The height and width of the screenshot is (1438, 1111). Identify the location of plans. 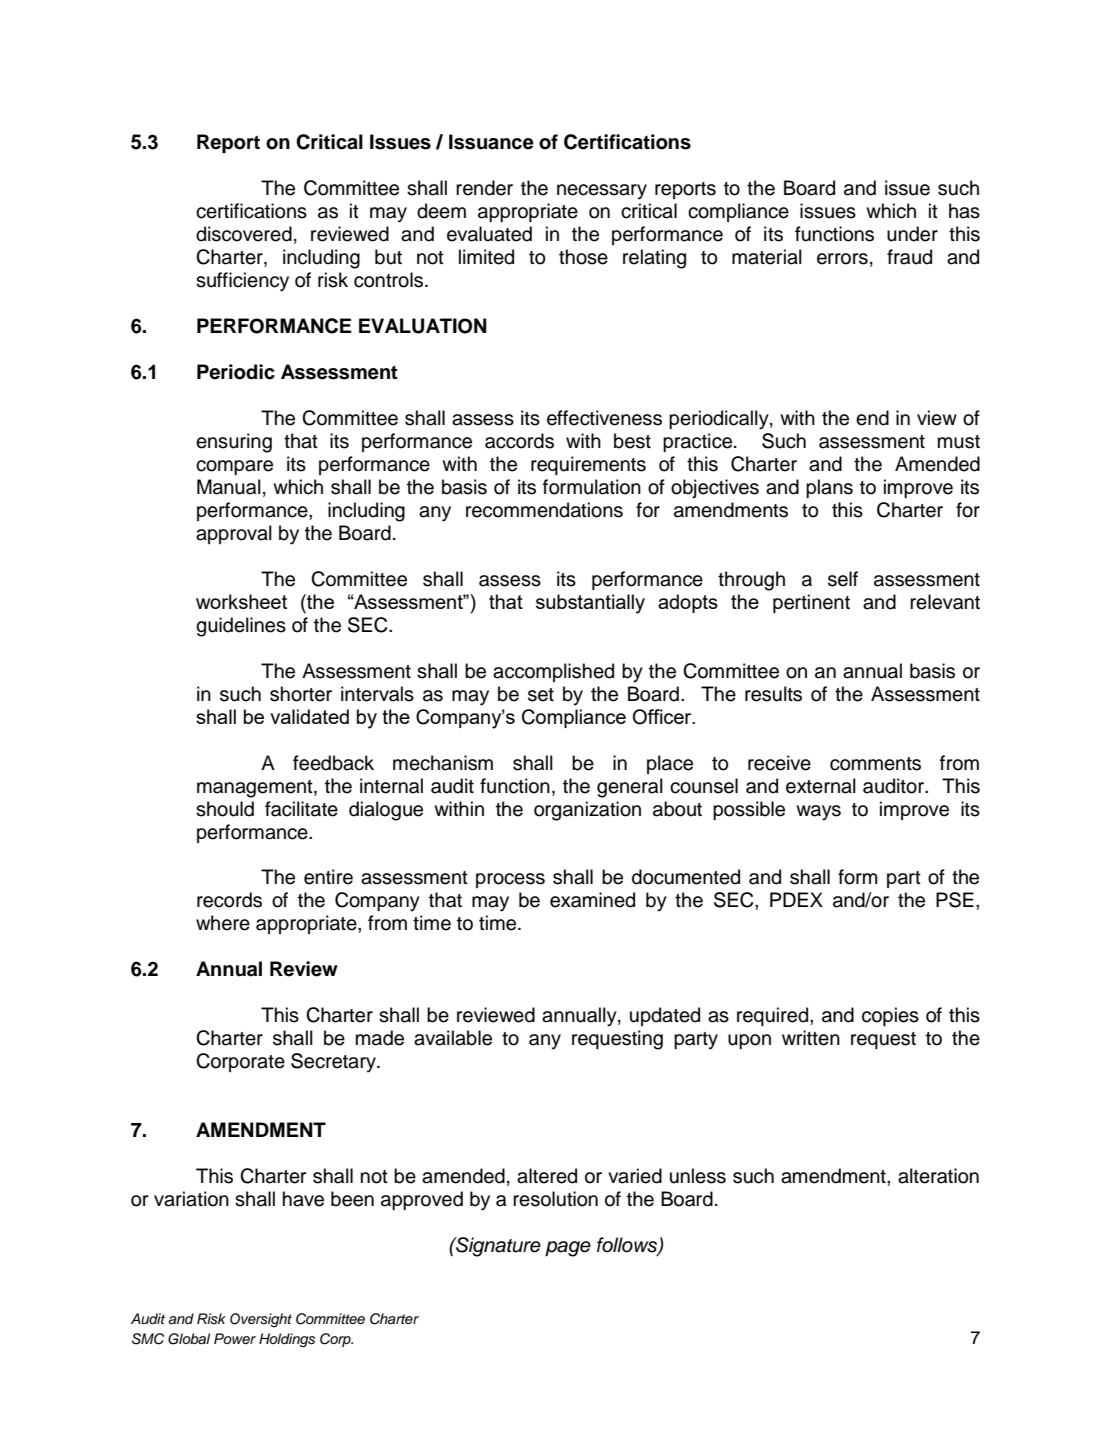
(829, 488).
